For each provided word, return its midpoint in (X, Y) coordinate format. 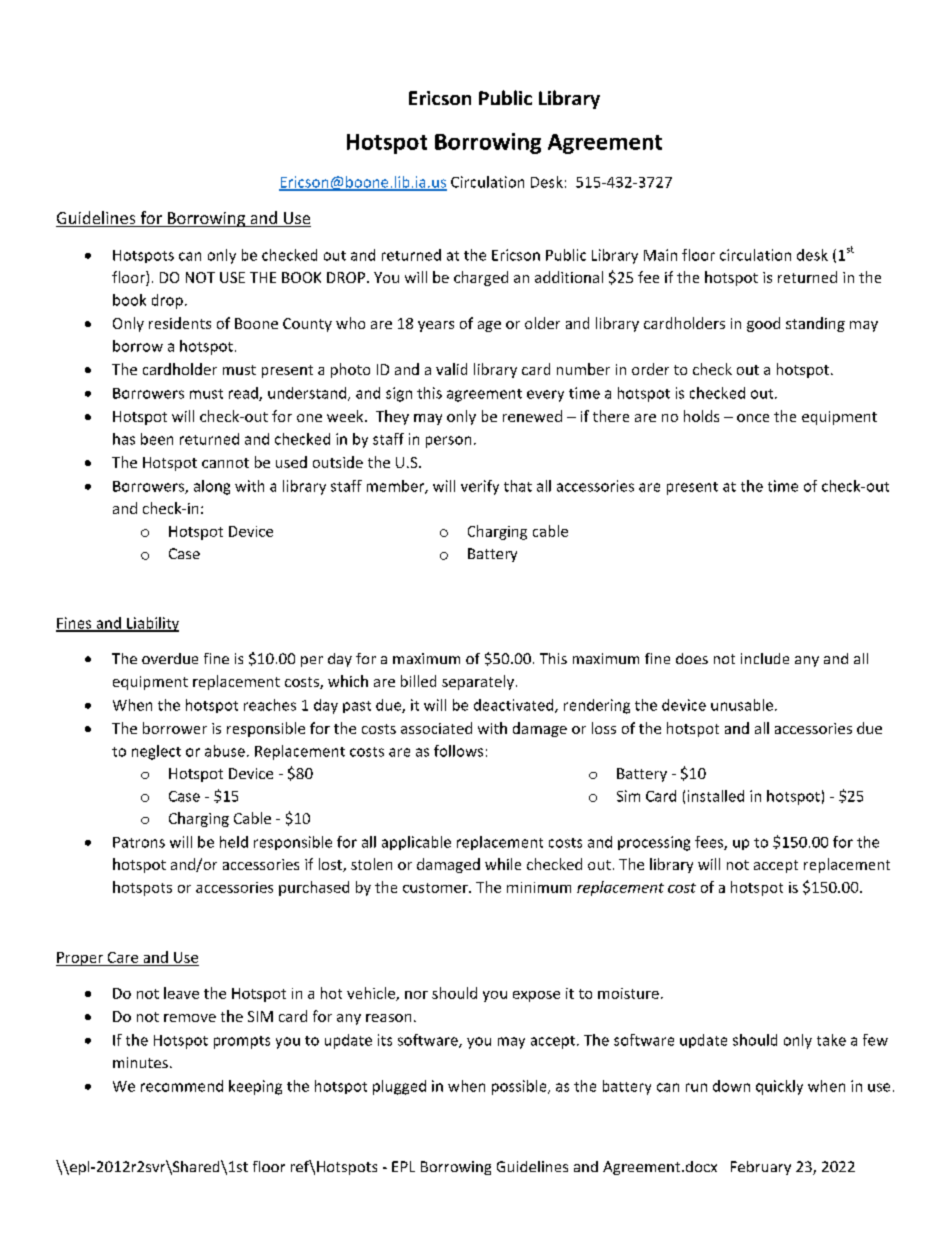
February (761, 1168)
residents (180, 323)
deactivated (515, 706)
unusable (742, 705)
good (763, 324)
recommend (182, 1086)
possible (520, 1087)
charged (481, 278)
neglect (156, 752)
